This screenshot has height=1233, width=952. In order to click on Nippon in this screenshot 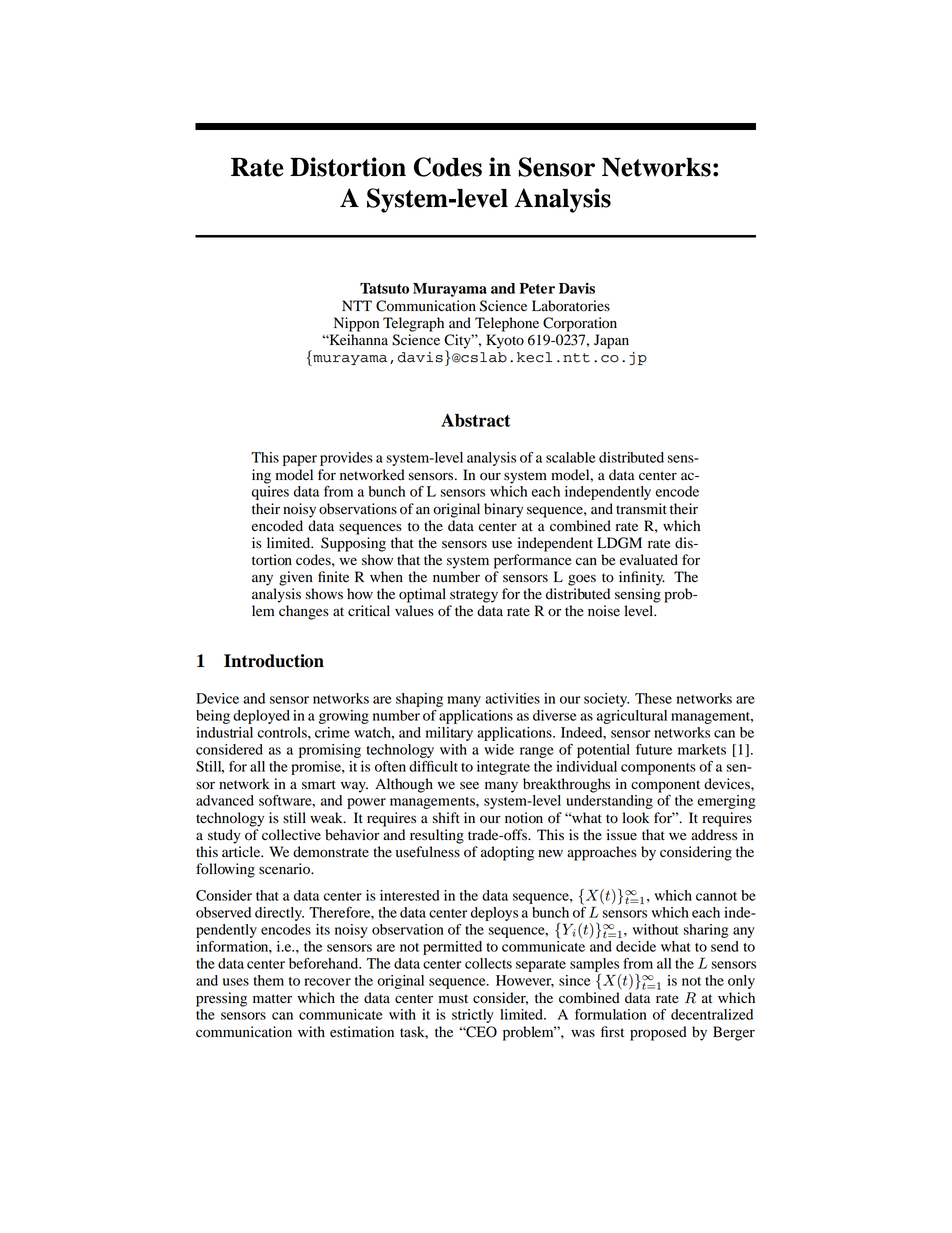, I will do `click(356, 324)`.
